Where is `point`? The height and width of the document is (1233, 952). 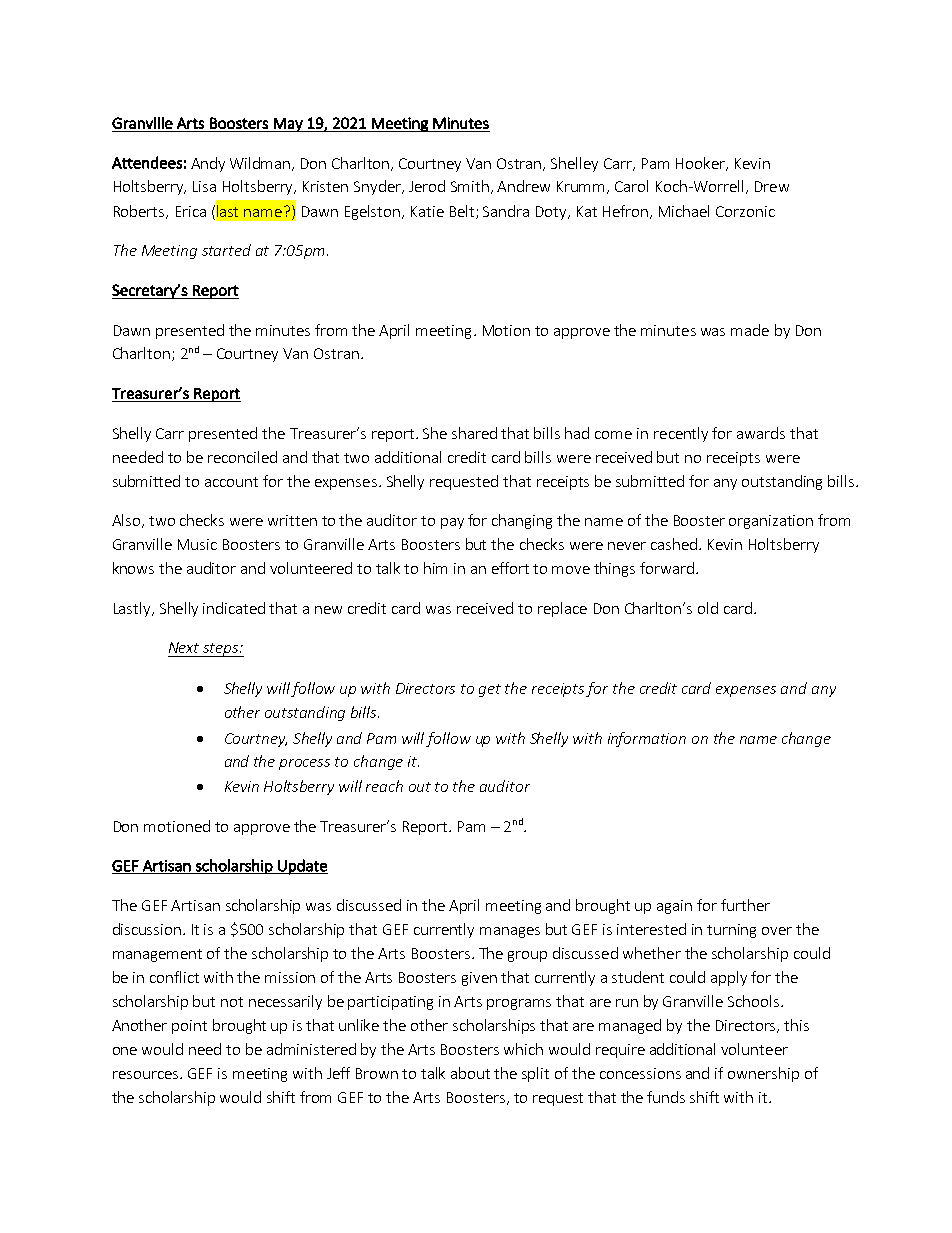 point is located at coordinates (189, 1027).
